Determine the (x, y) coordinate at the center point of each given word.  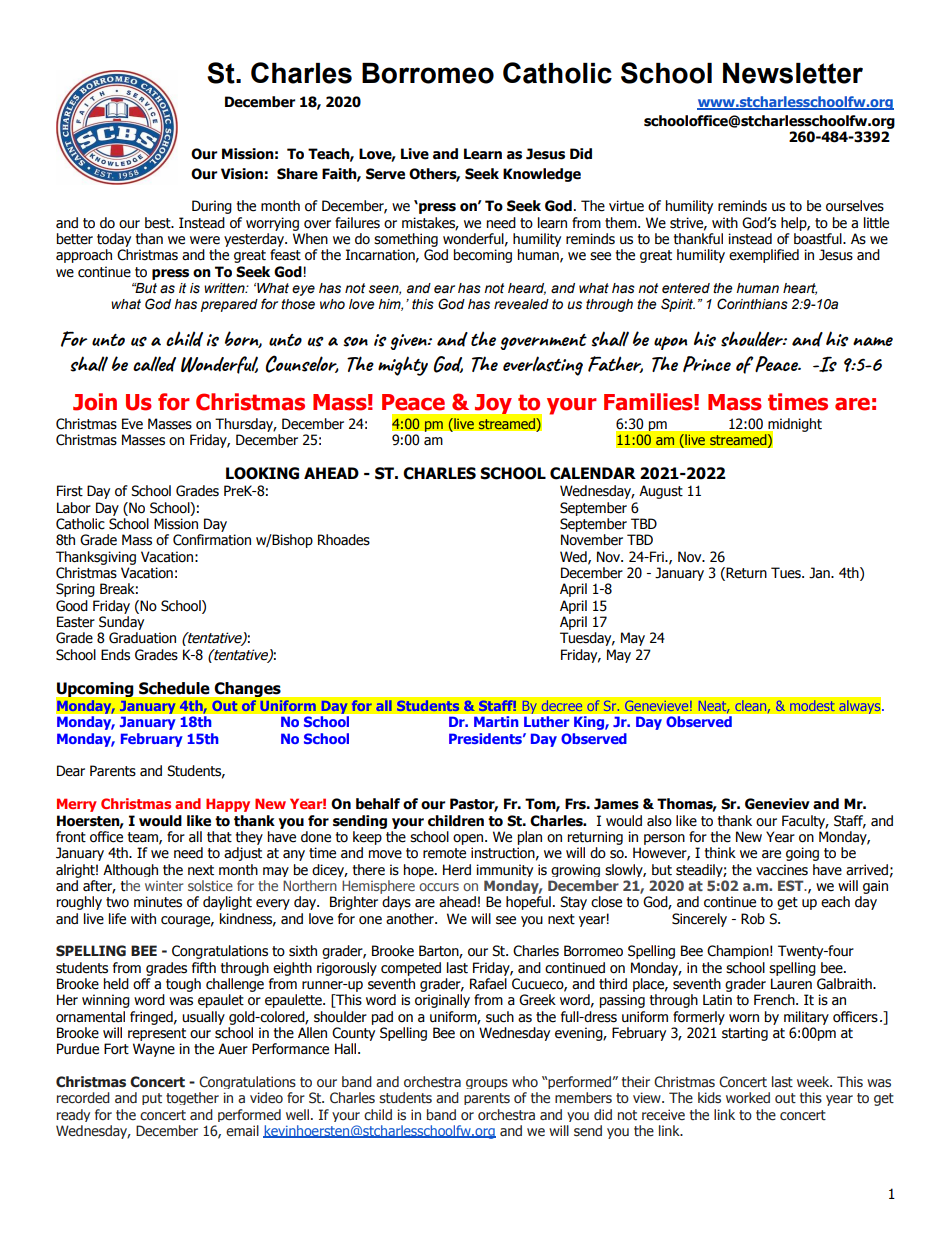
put (152, 1099)
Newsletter (793, 73)
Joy (493, 404)
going (802, 854)
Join (95, 402)
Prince (707, 364)
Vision (242, 174)
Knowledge (542, 175)
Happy (228, 805)
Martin (496, 721)
